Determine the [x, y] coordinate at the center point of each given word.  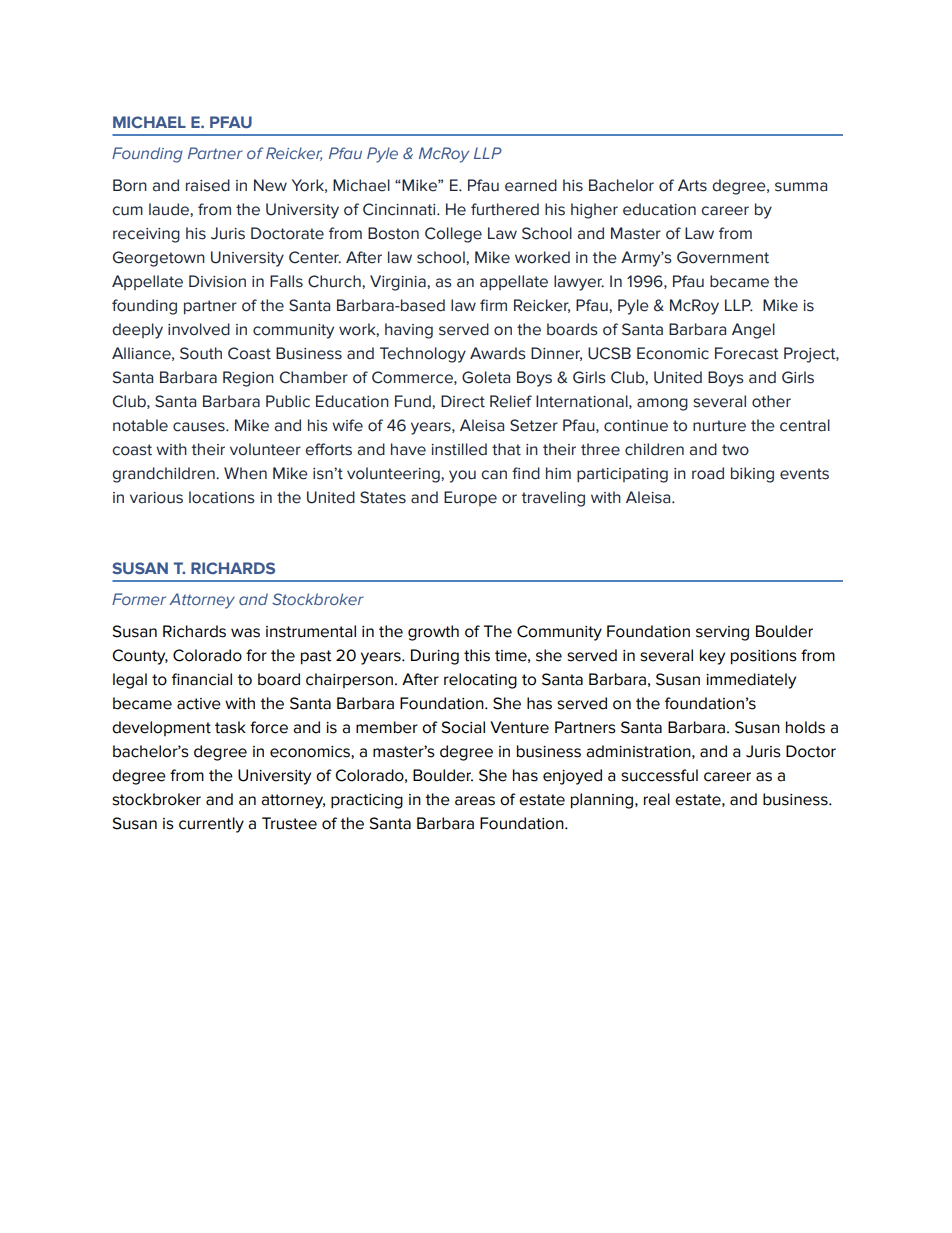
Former [139, 599]
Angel [753, 331]
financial [202, 679]
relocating [480, 681]
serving [722, 633]
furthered [505, 209]
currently [211, 825]
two [735, 450]
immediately [751, 681]
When [245, 473]
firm [493, 305]
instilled [459, 449]
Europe [470, 498]
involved [199, 329]
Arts [692, 185]
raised [208, 185]
